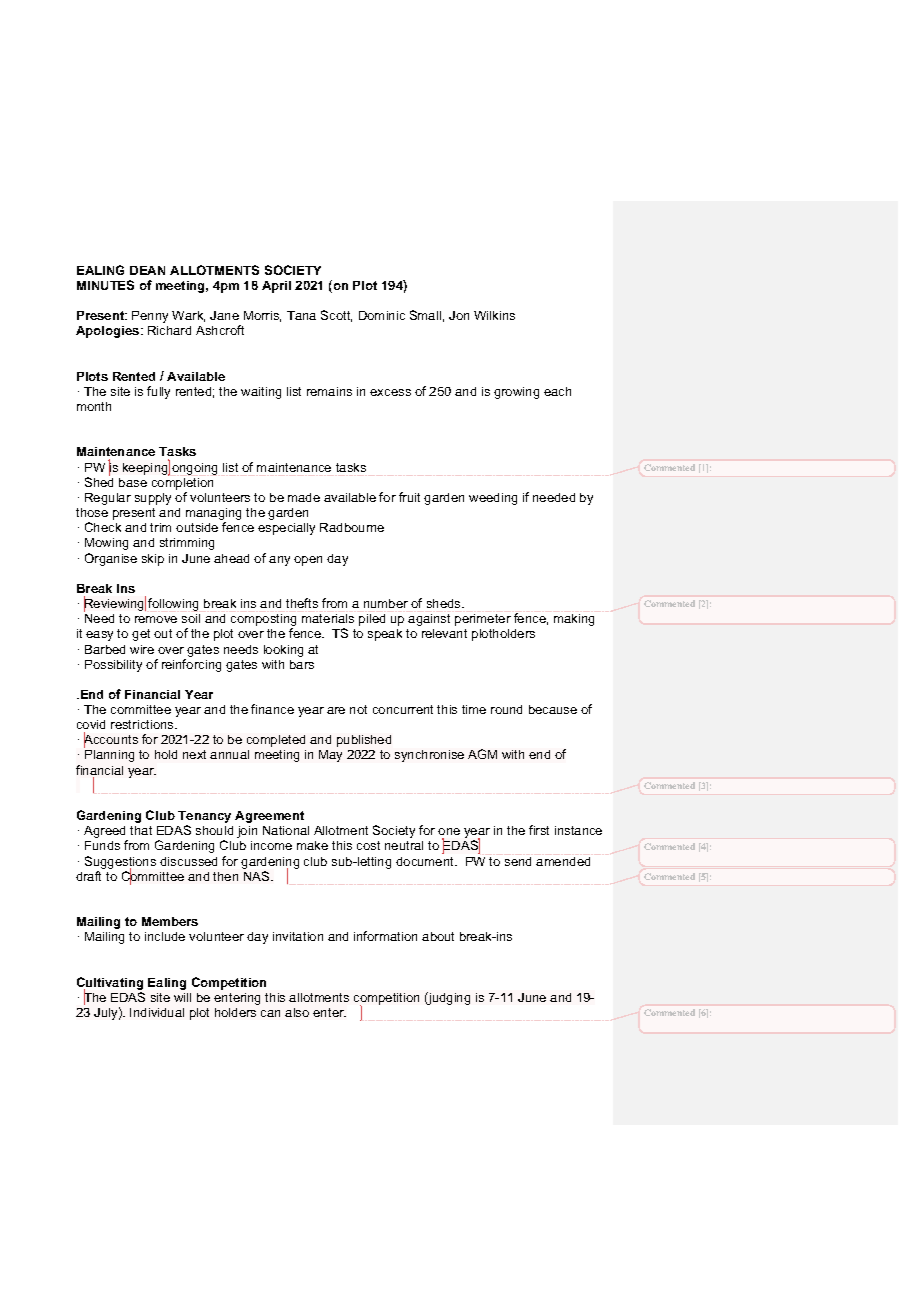  What do you see at coordinates (153, 499) in the screenshot?
I see `supply` at bounding box center [153, 499].
